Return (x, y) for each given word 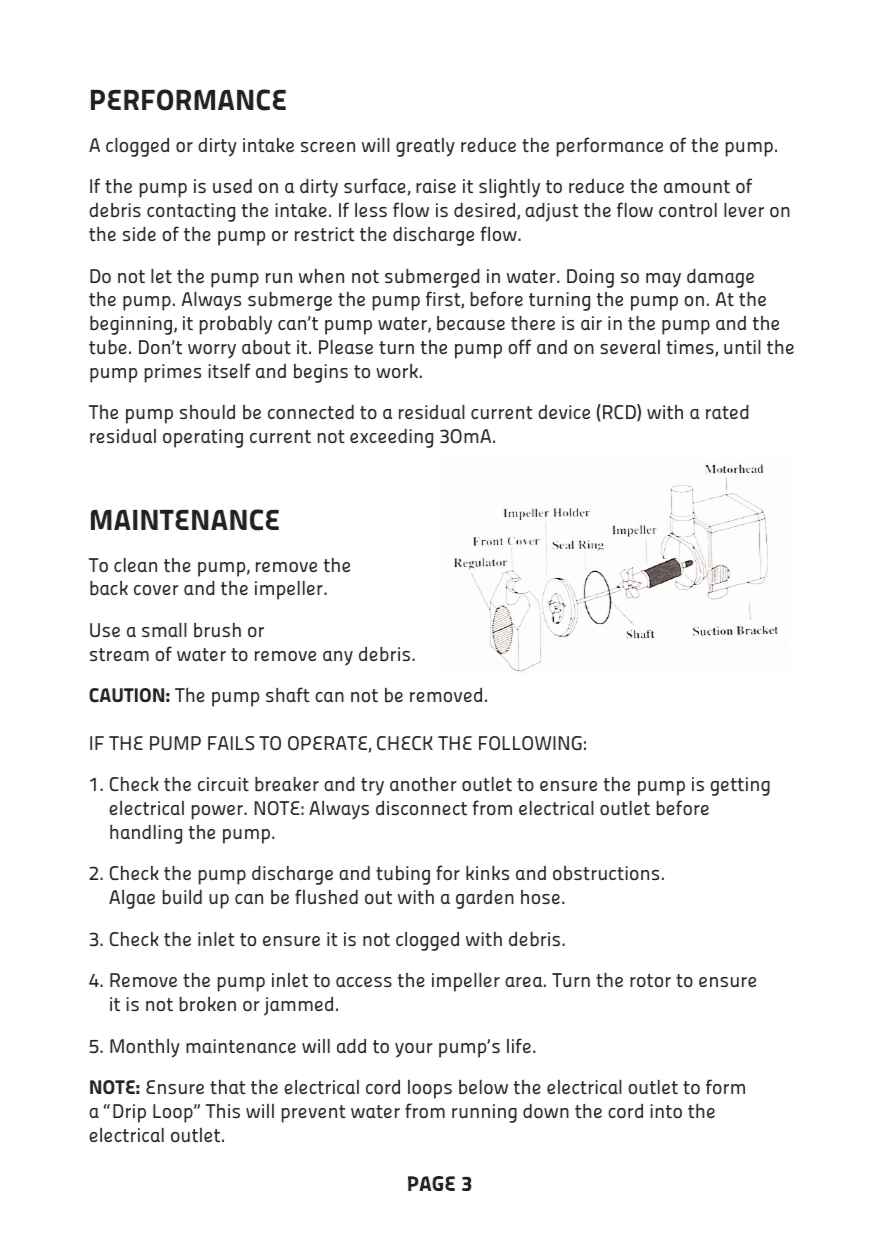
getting (740, 786)
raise (436, 186)
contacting (191, 212)
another (423, 784)
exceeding (391, 438)
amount (697, 186)
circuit (223, 784)
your (414, 1050)
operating (203, 438)
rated (727, 412)
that (228, 1087)
